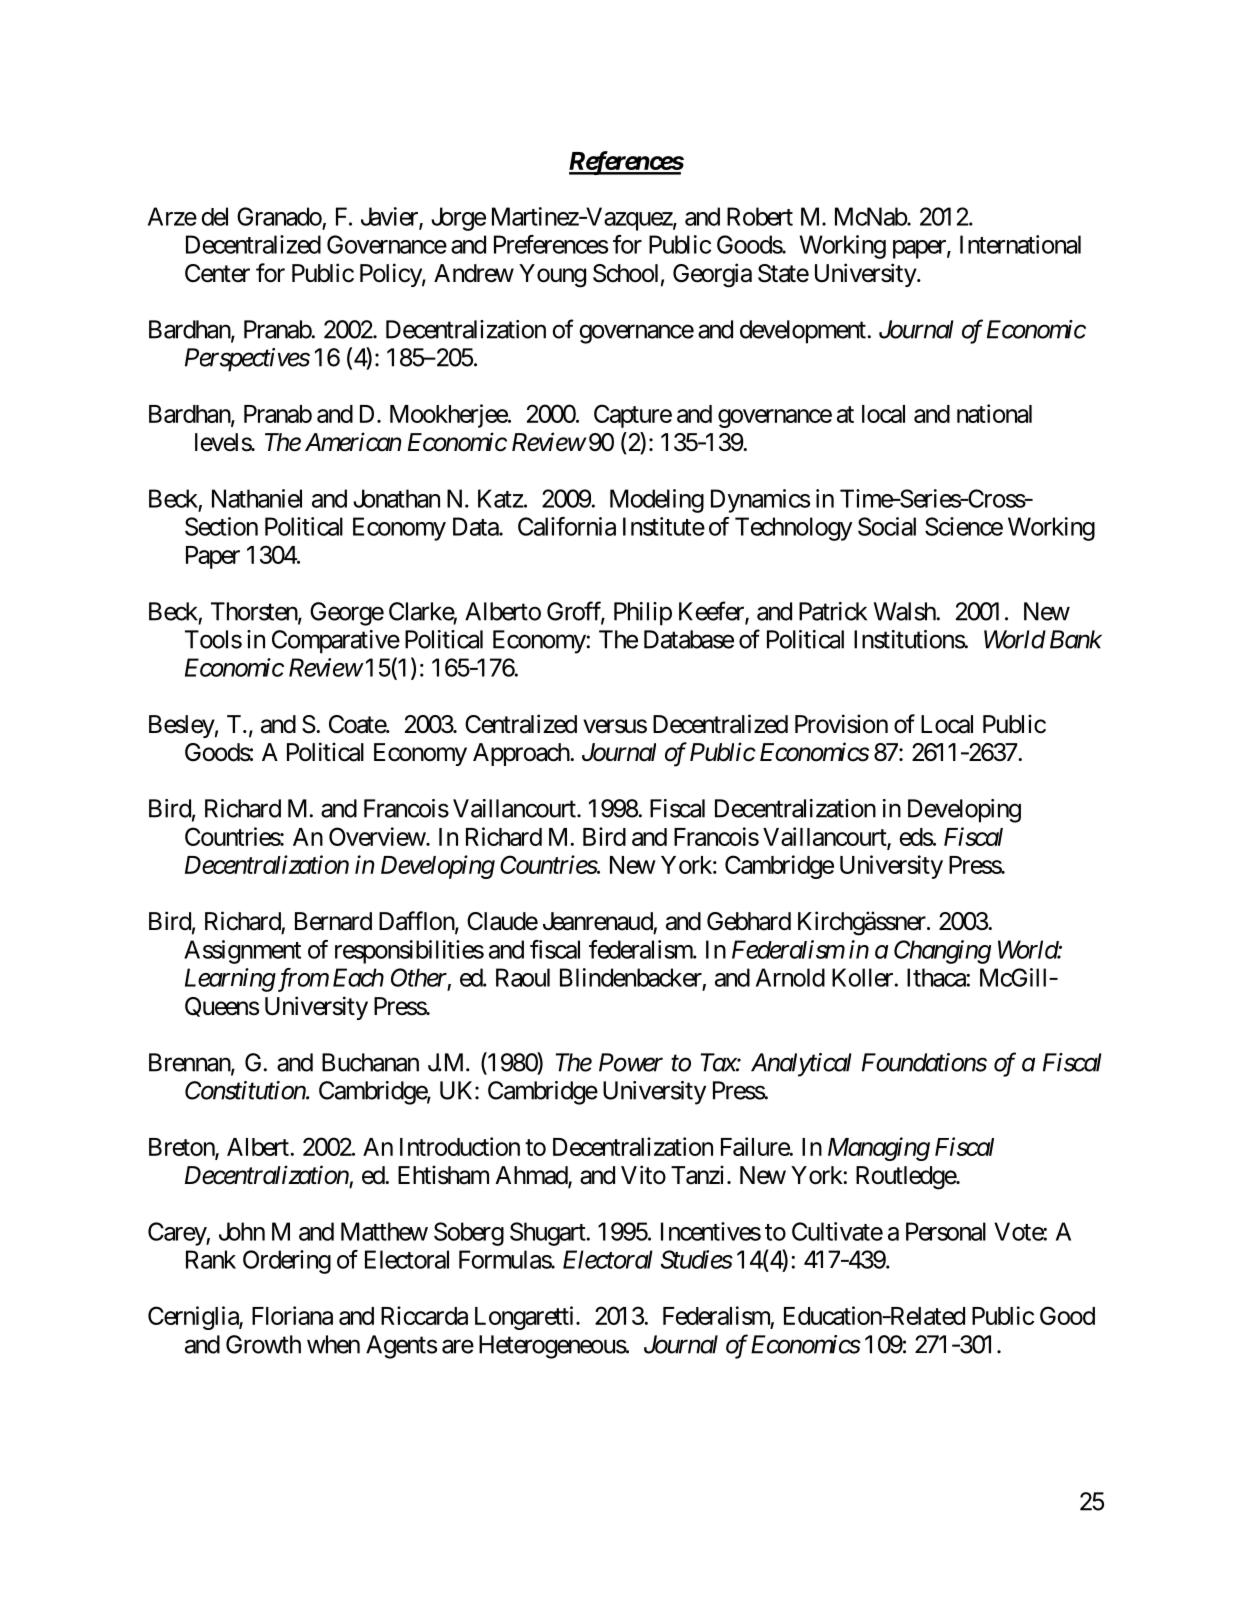 The height and width of the document is (1618, 1250). Describe the element at coordinates (804, 332) in the document. I see `development` at that location.
